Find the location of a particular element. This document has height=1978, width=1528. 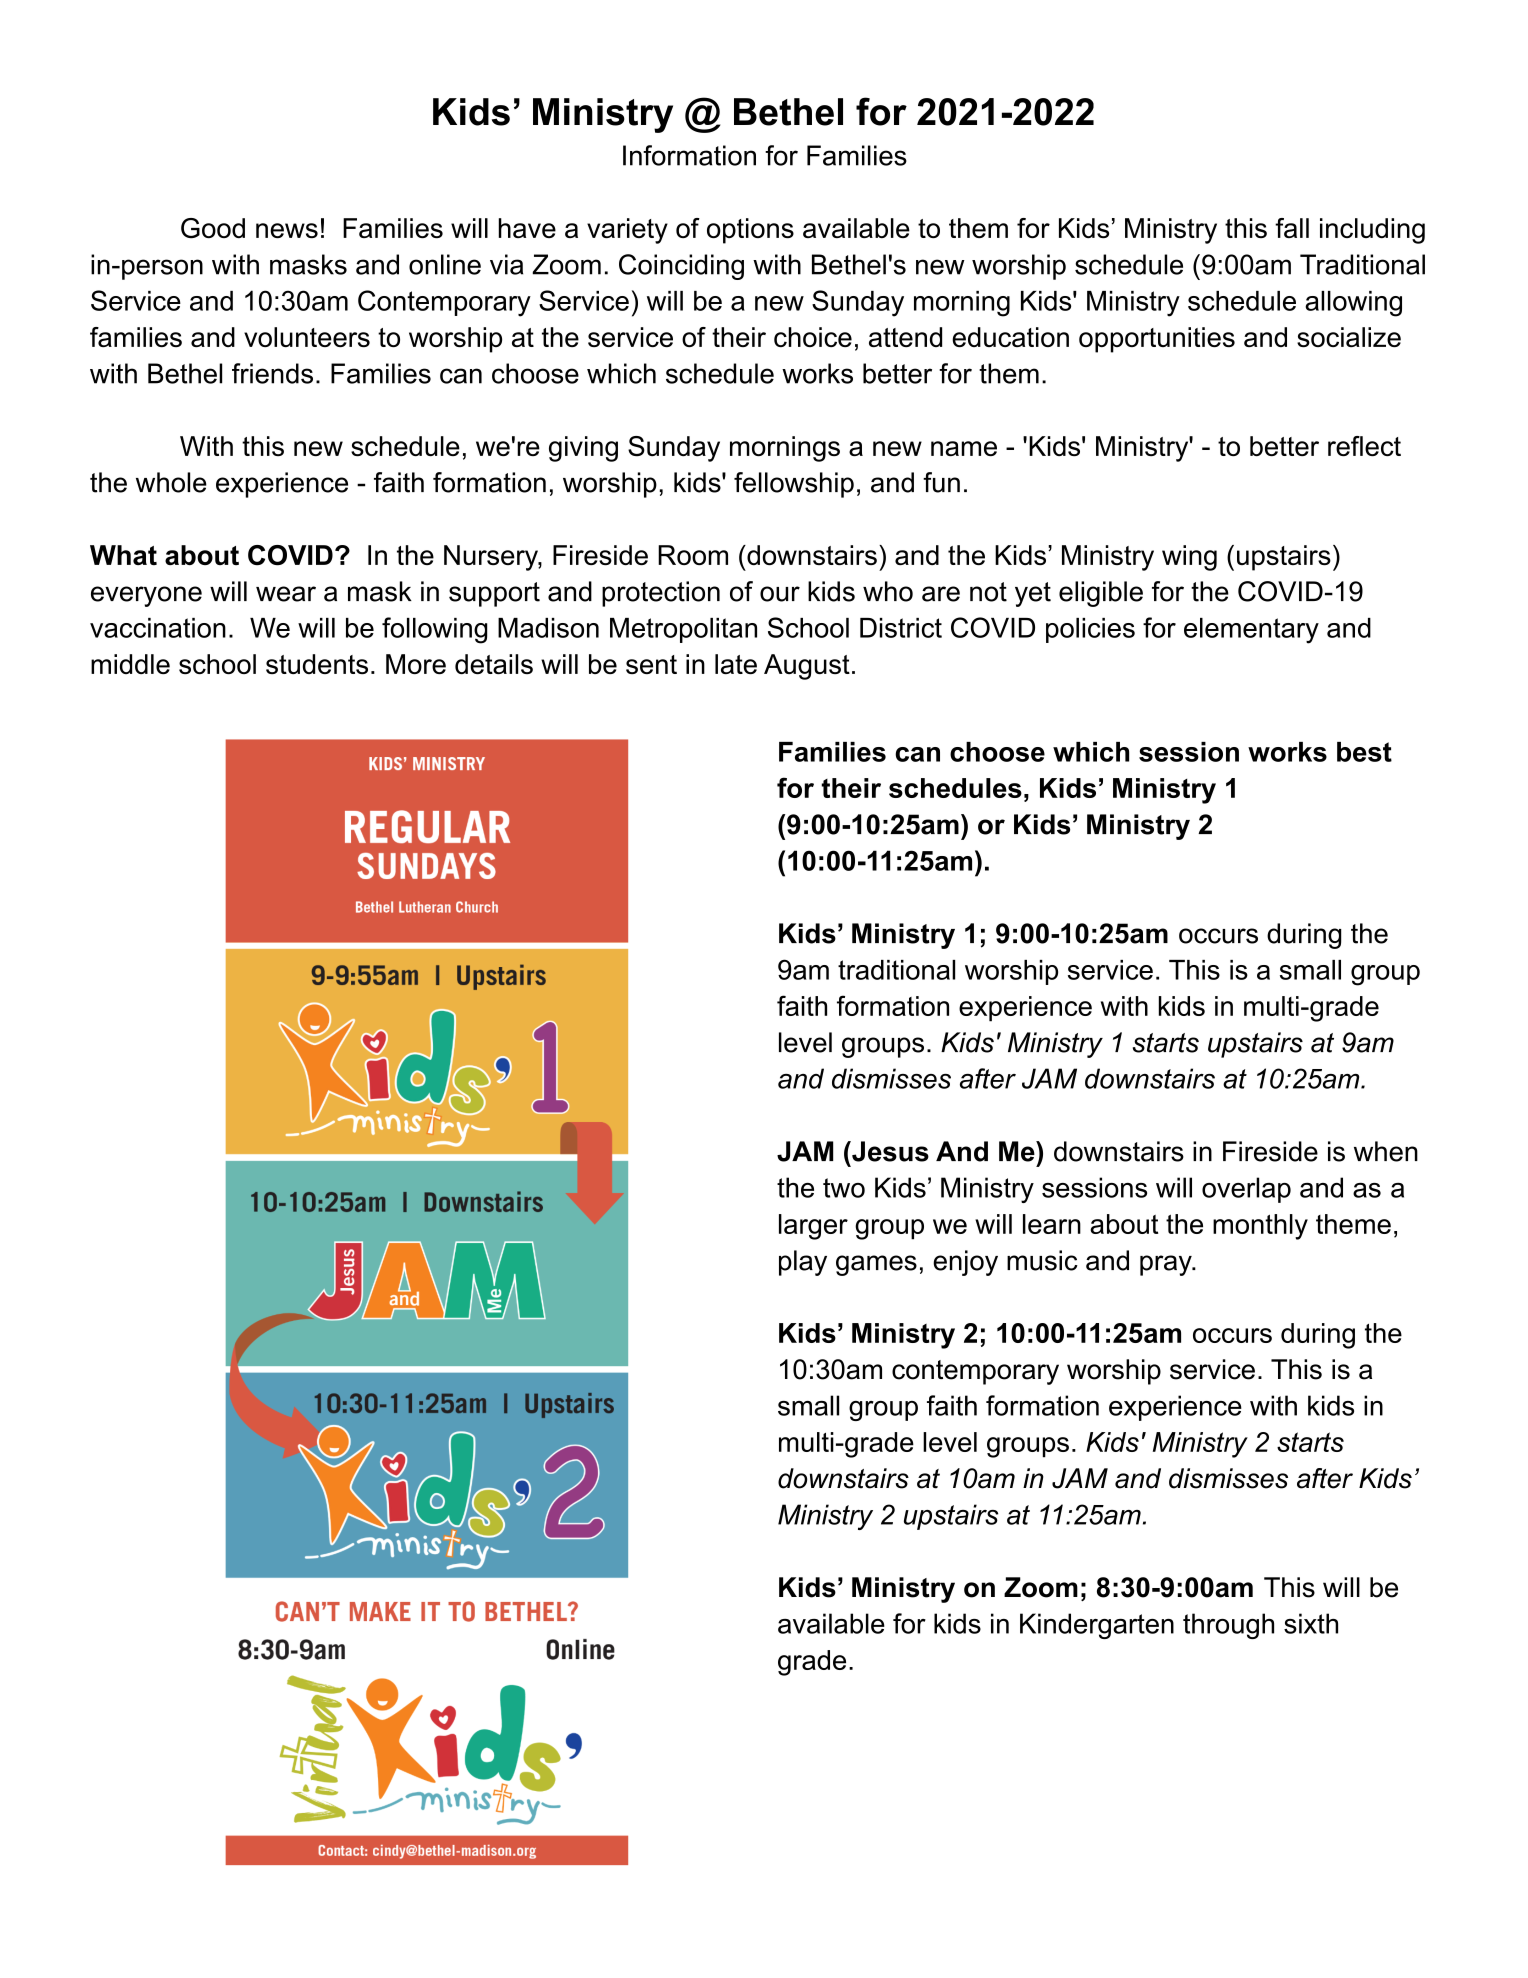

through is located at coordinates (1228, 1626).
